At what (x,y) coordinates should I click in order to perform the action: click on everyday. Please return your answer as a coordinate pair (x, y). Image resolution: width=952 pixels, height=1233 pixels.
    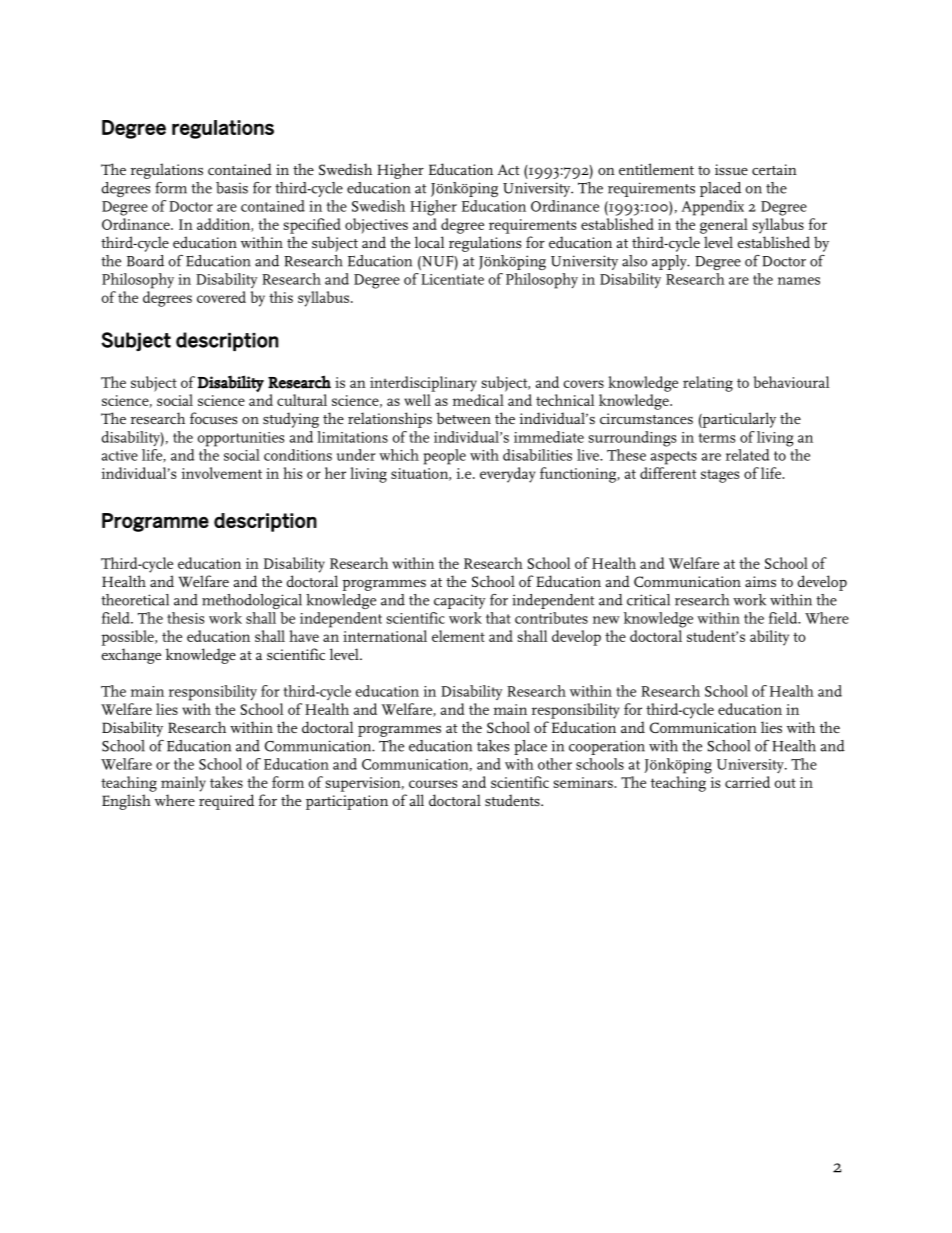
    Looking at the image, I should click on (507, 475).
